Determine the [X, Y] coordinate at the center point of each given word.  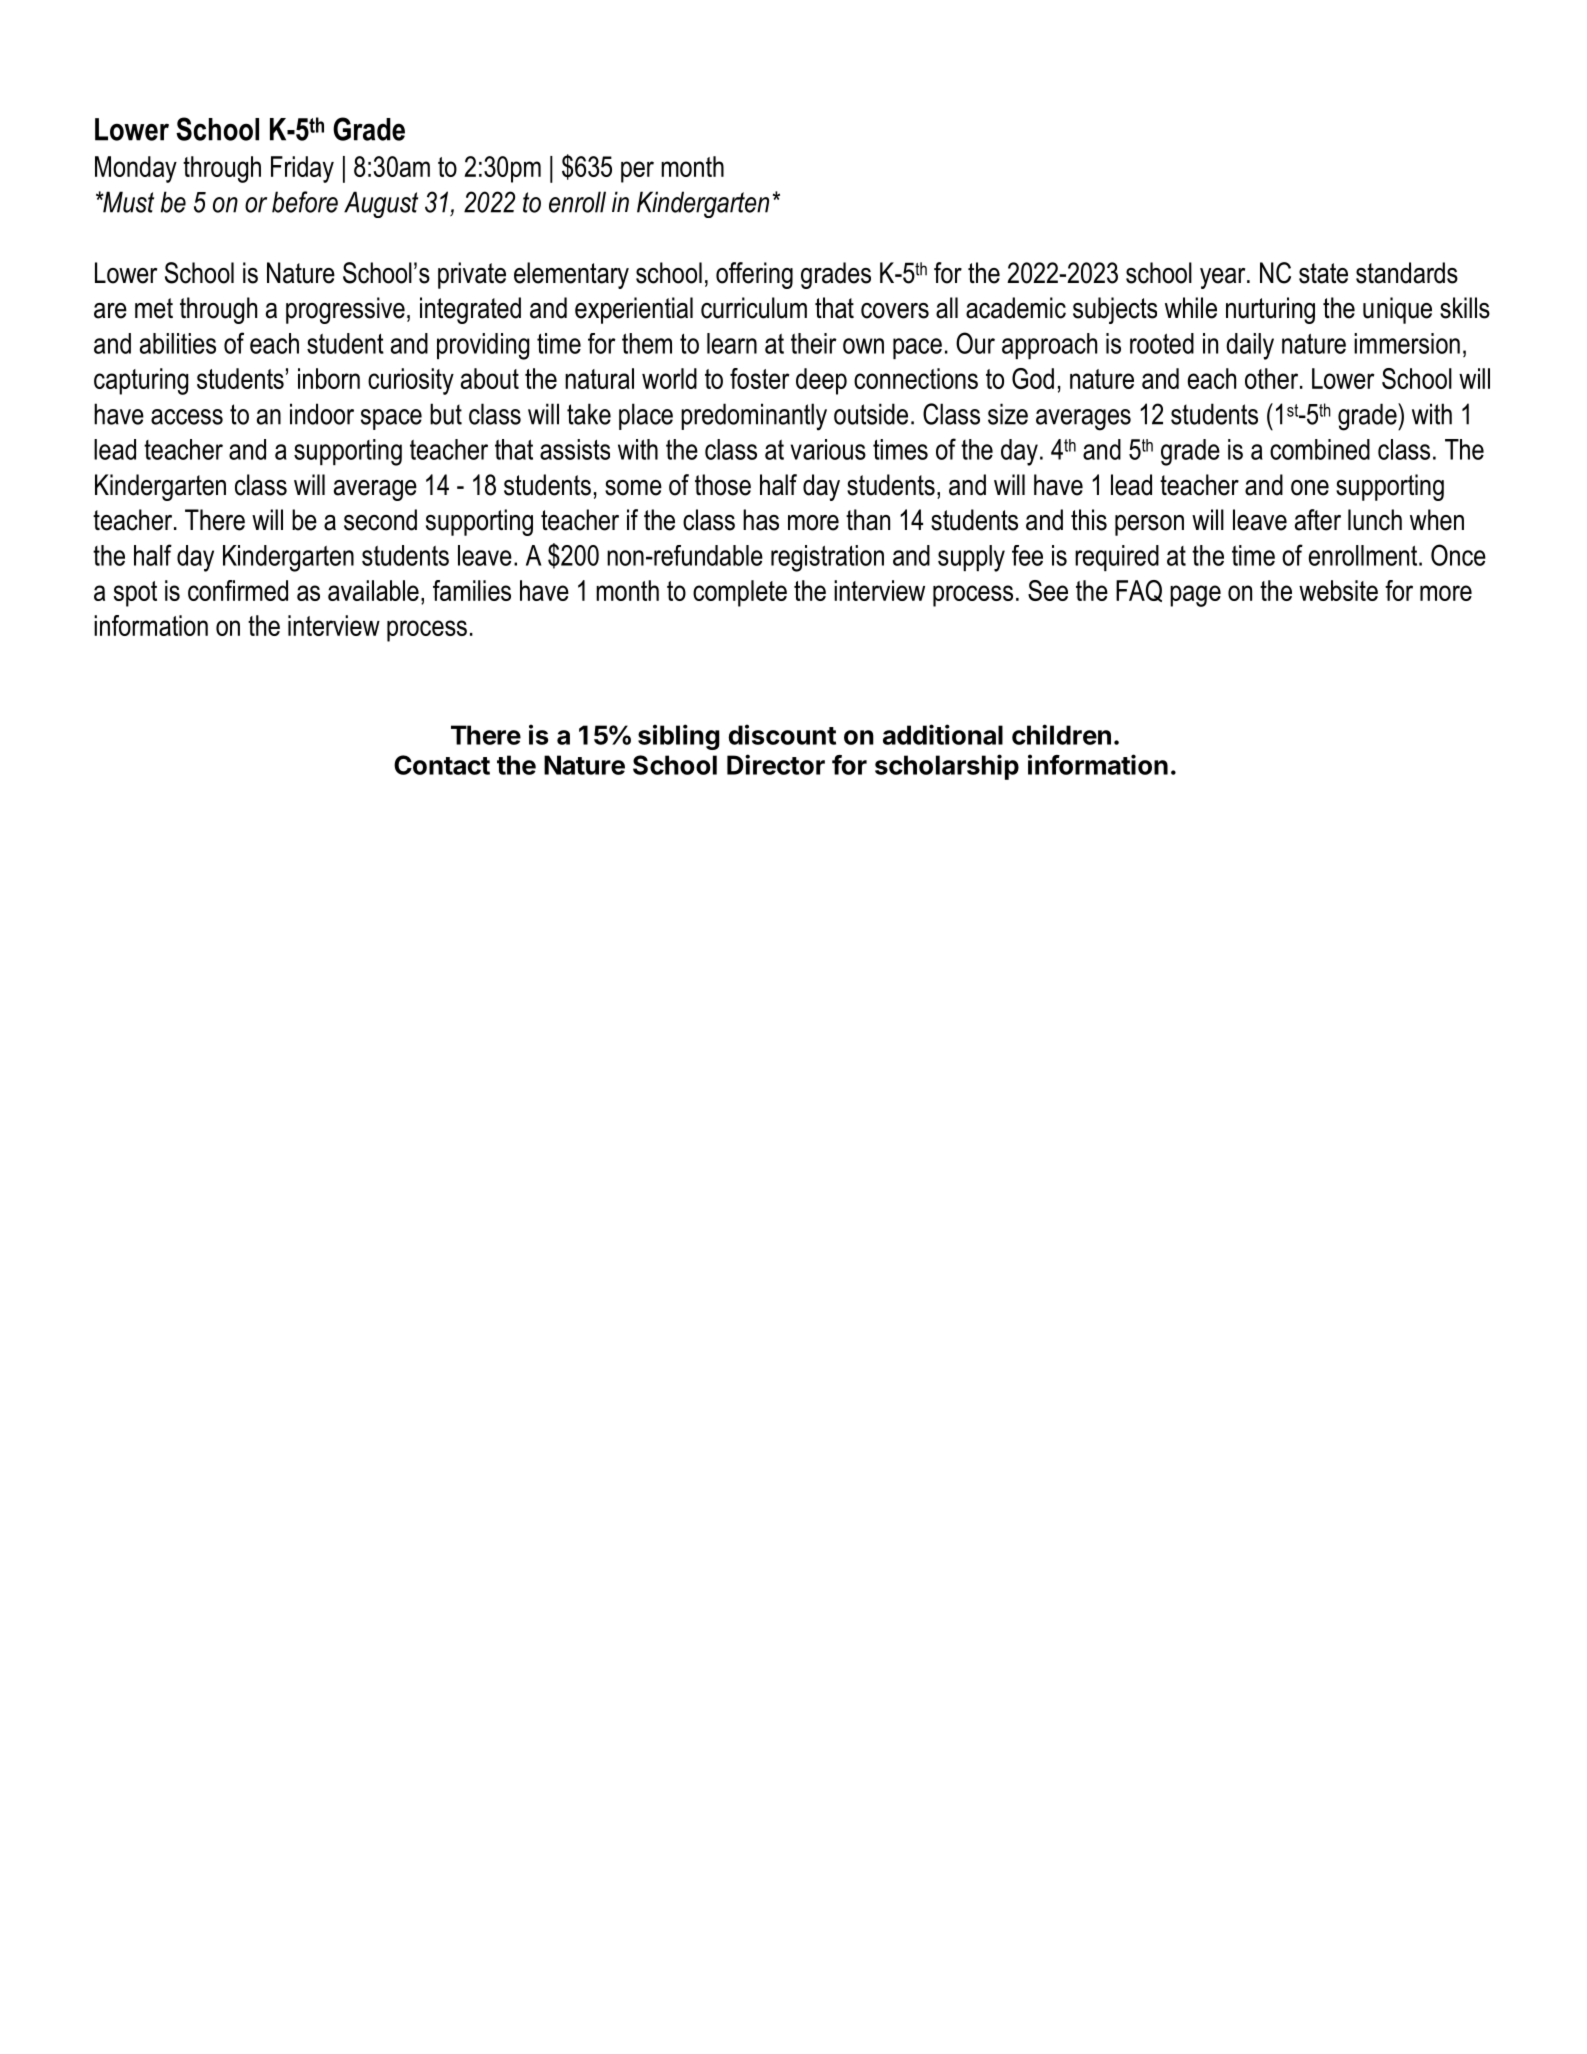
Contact [442, 765]
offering [754, 275]
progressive [345, 310]
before [305, 202]
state [1323, 273]
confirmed [238, 590]
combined [1320, 449]
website [1338, 590]
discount [782, 734]
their [814, 343]
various [828, 449]
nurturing [1270, 310]
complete [740, 593]
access [187, 417]
